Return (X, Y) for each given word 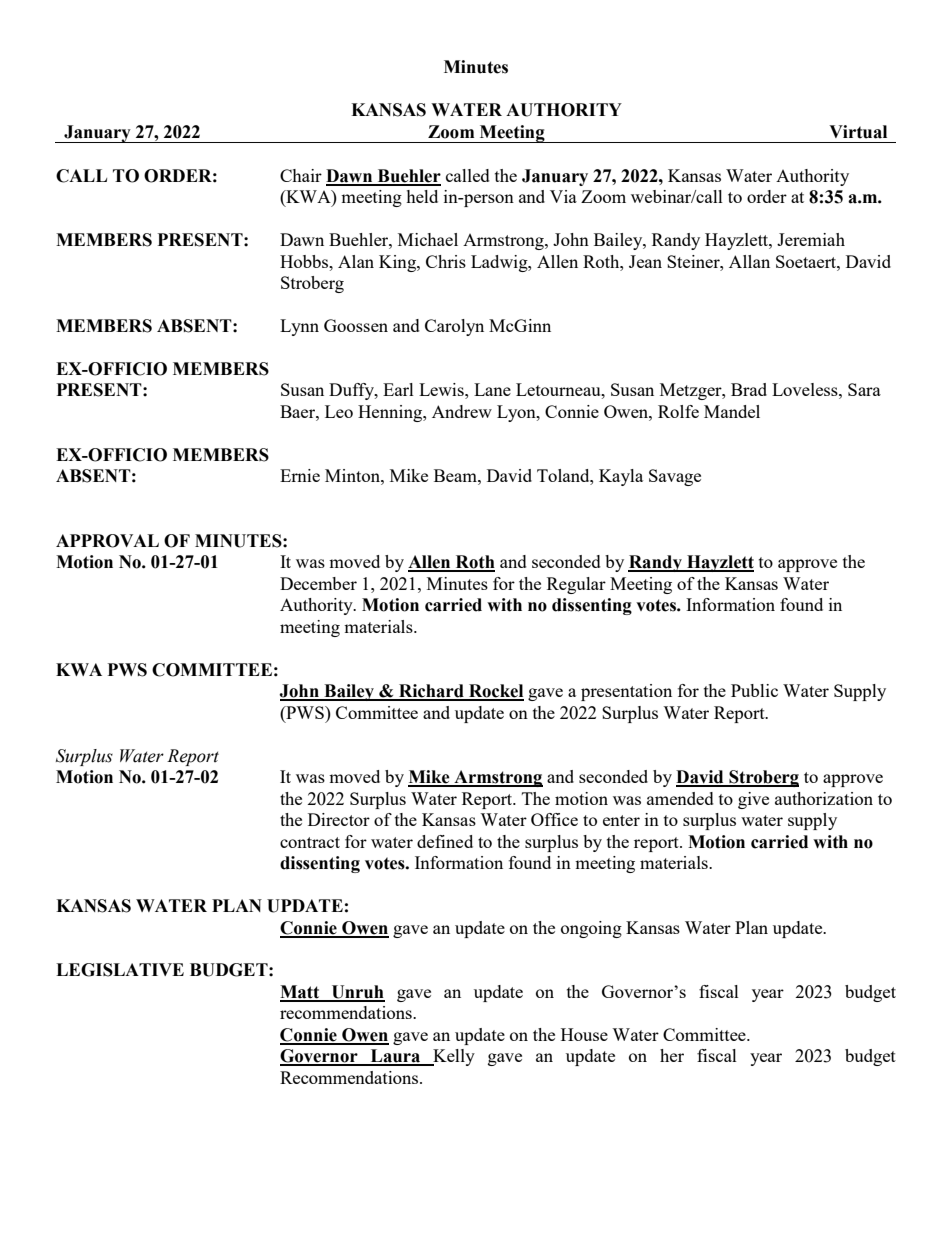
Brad (749, 389)
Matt (301, 993)
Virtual (858, 132)
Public (754, 690)
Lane (492, 389)
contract (310, 842)
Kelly (453, 1057)
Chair (301, 175)
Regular (576, 585)
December (318, 583)
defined (445, 841)
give (753, 800)
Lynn (299, 327)
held (422, 196)
